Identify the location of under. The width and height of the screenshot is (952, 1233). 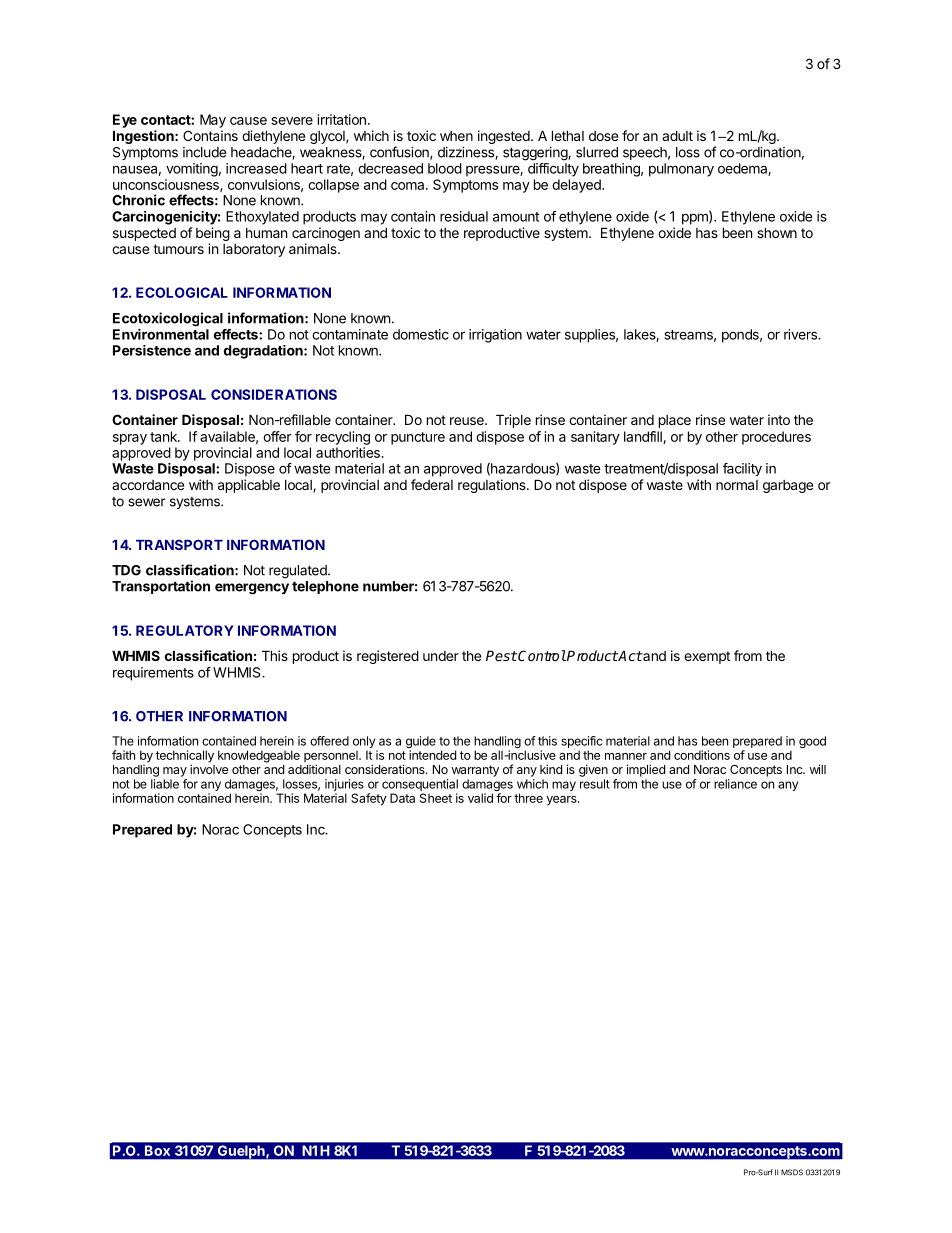
(441, 656).
